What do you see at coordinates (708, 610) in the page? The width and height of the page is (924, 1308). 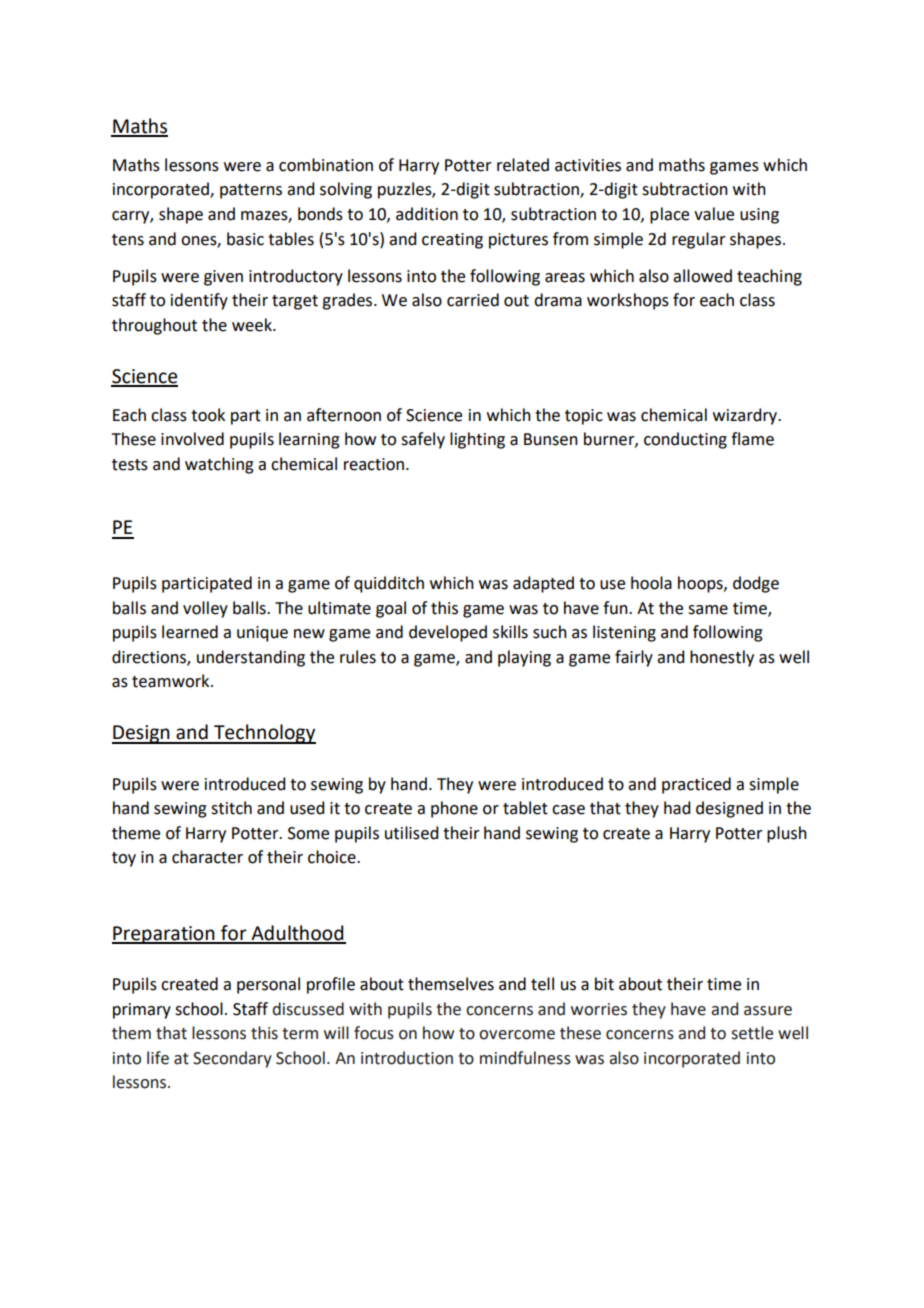 I see `same` at bounding box center [708, 610].
